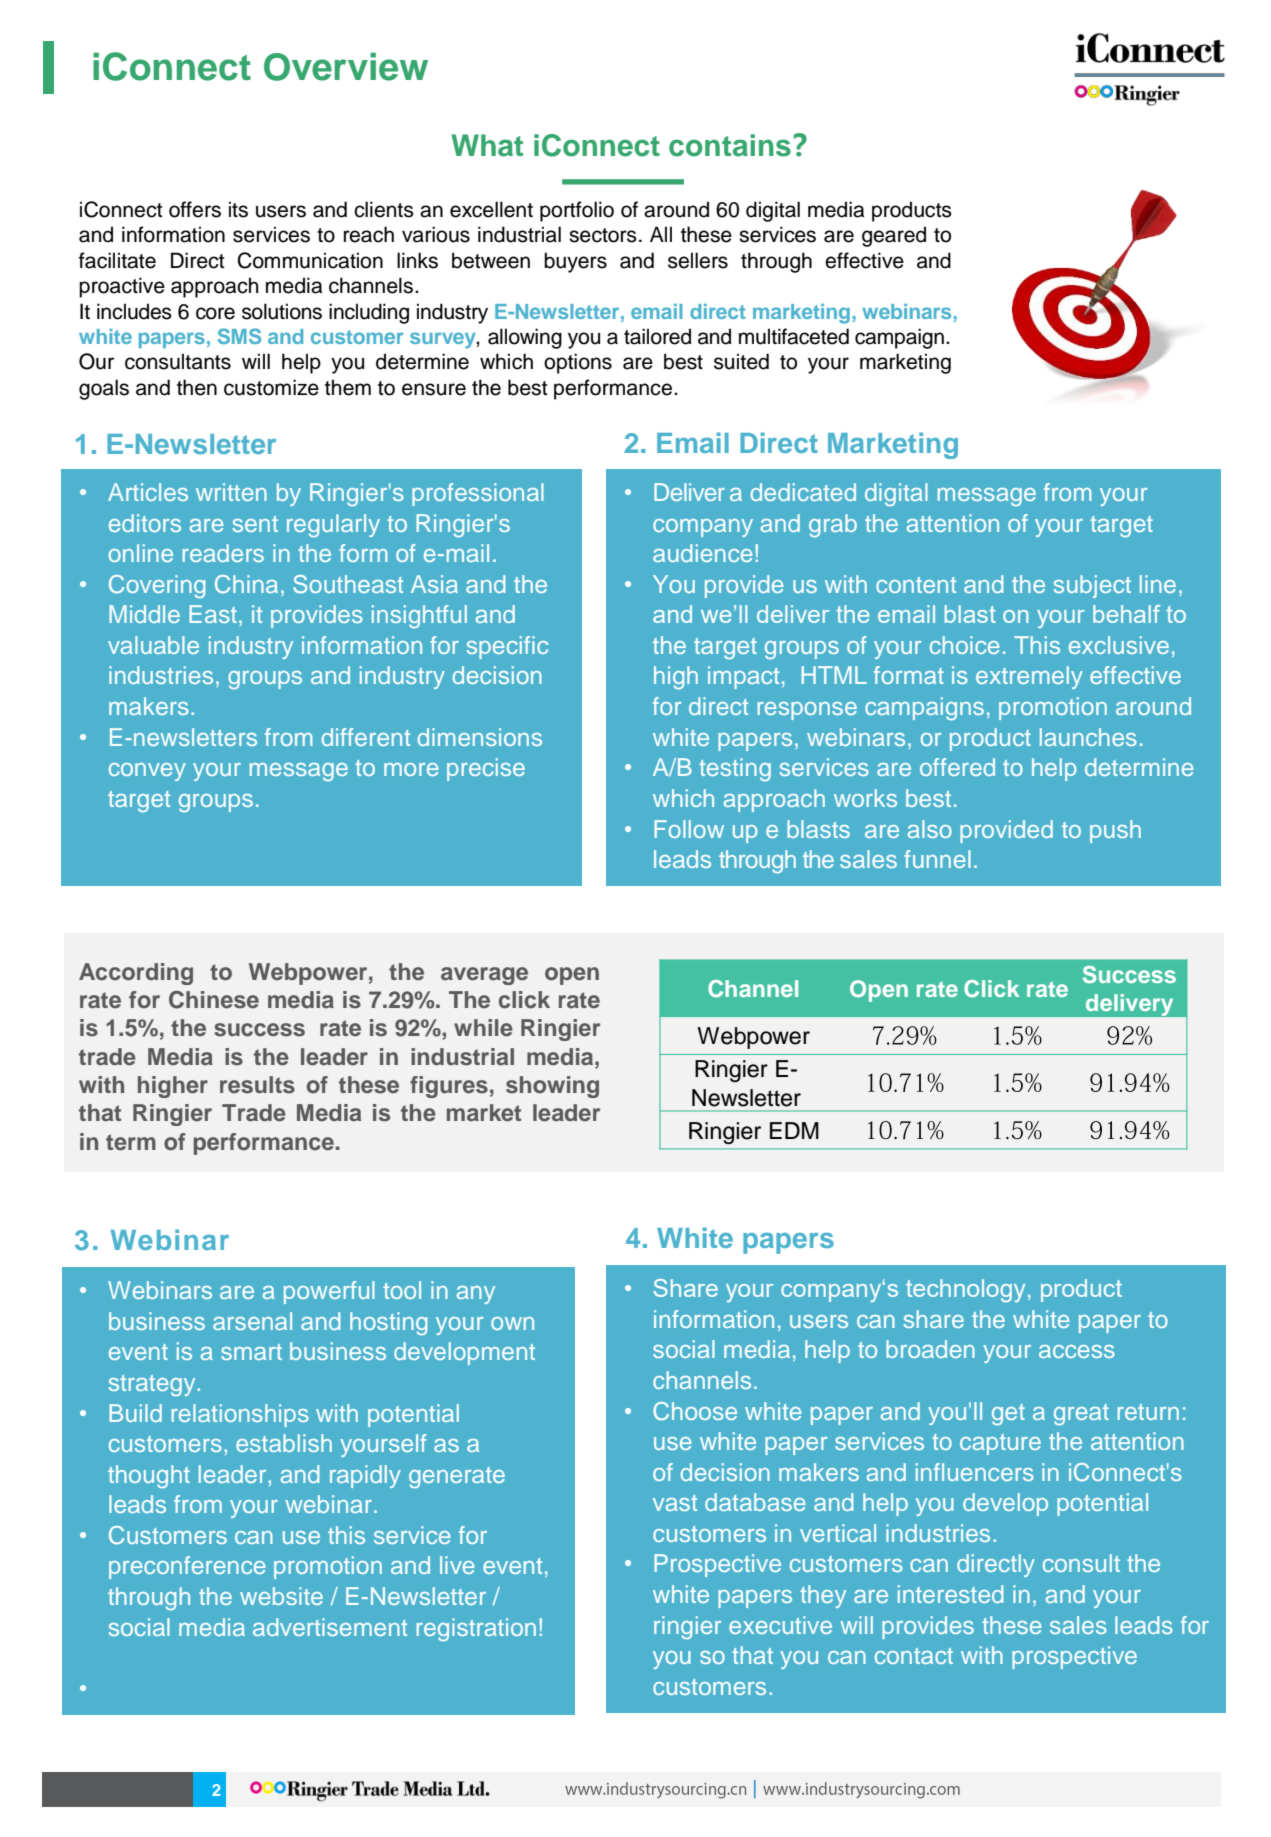  I want to click on vast, so click(675, 1503).
